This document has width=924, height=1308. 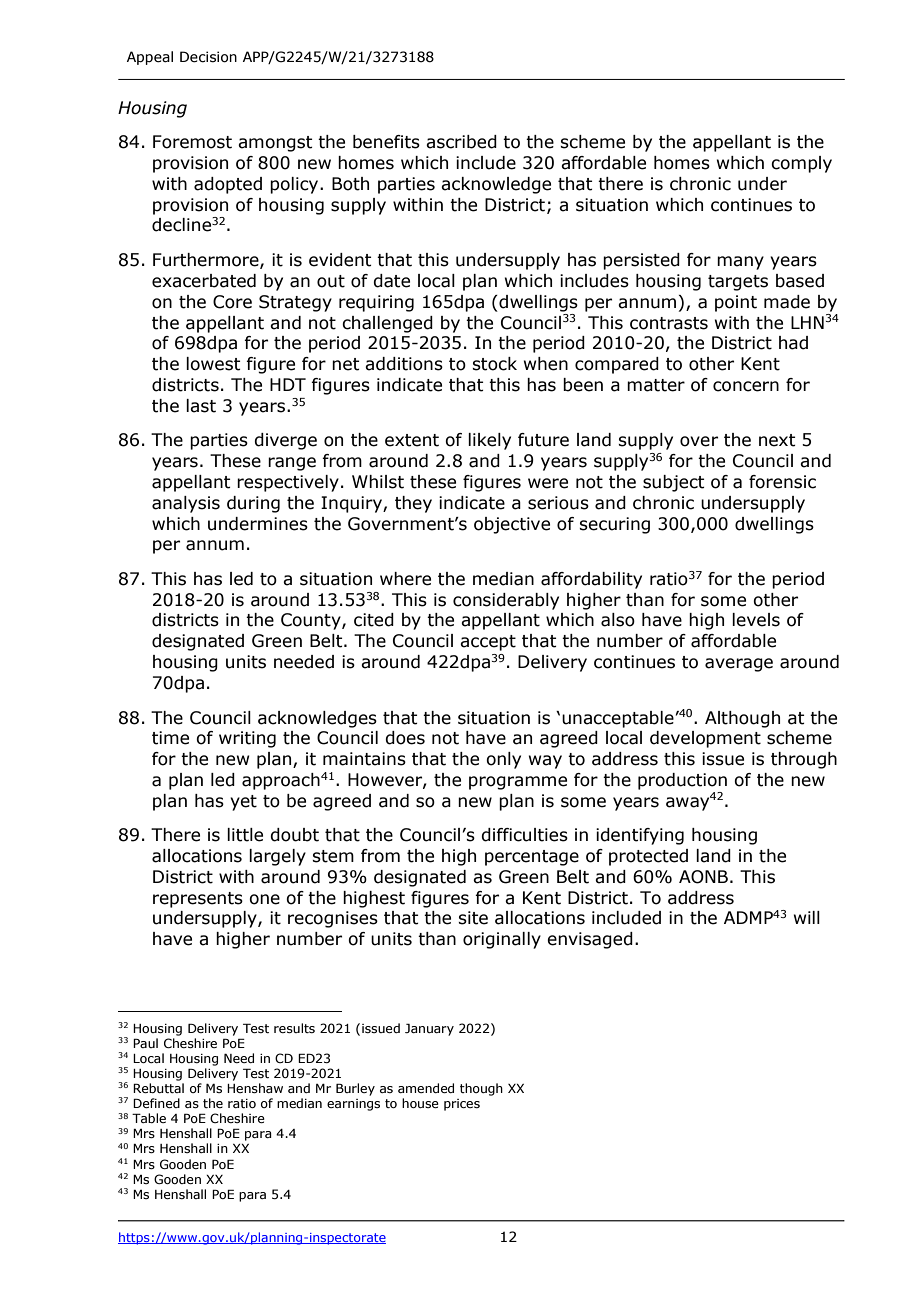 What do you see at coordinates (807, 917) in the document?
I see `will` at bounding box center [807, 917].
